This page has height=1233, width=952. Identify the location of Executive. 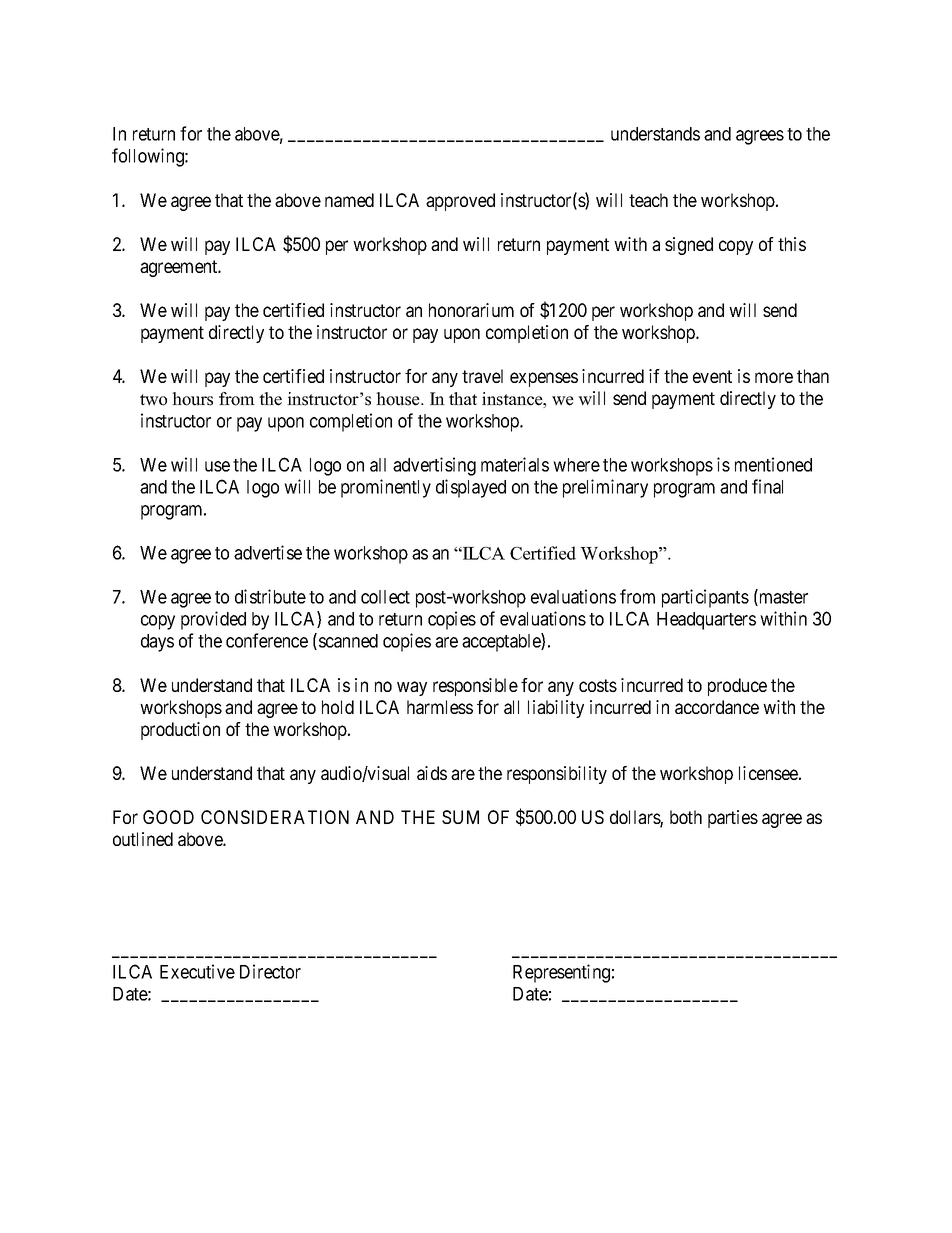
(197, 971).
